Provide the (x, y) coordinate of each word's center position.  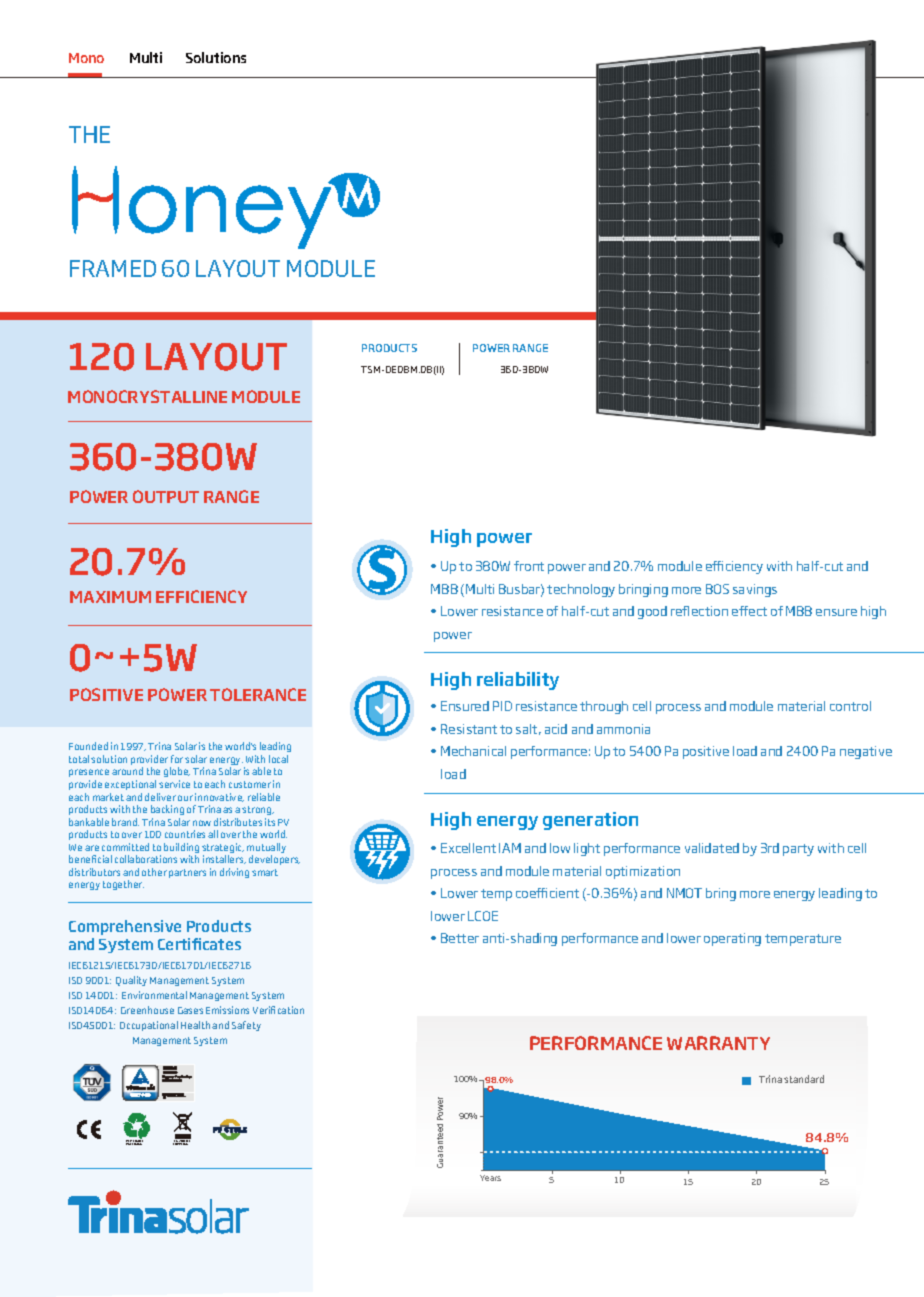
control (850, 706)
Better (460, 938)
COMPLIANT (181, 1143)
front (529, 566)
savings (755, 590)
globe (177, 774)
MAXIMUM (110, 597)
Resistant (469, 729)
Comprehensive (125, 927)
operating (732, 939)
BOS (717, 589)
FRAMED (113, 268)
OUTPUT (166, 496)
